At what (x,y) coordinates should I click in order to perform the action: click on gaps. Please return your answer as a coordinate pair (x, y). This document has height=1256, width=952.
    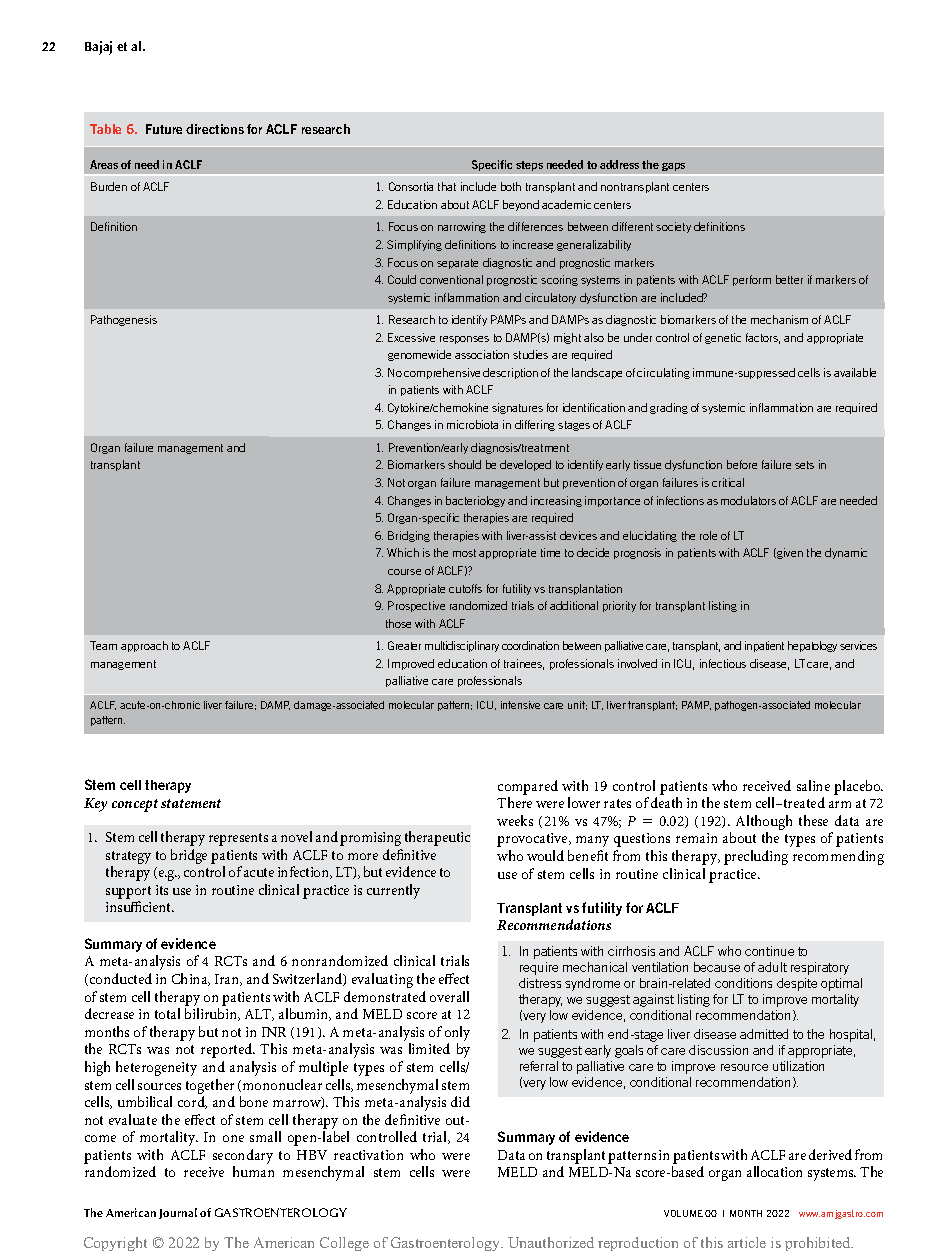
    Looking at the image, I should click on (673, 167).
